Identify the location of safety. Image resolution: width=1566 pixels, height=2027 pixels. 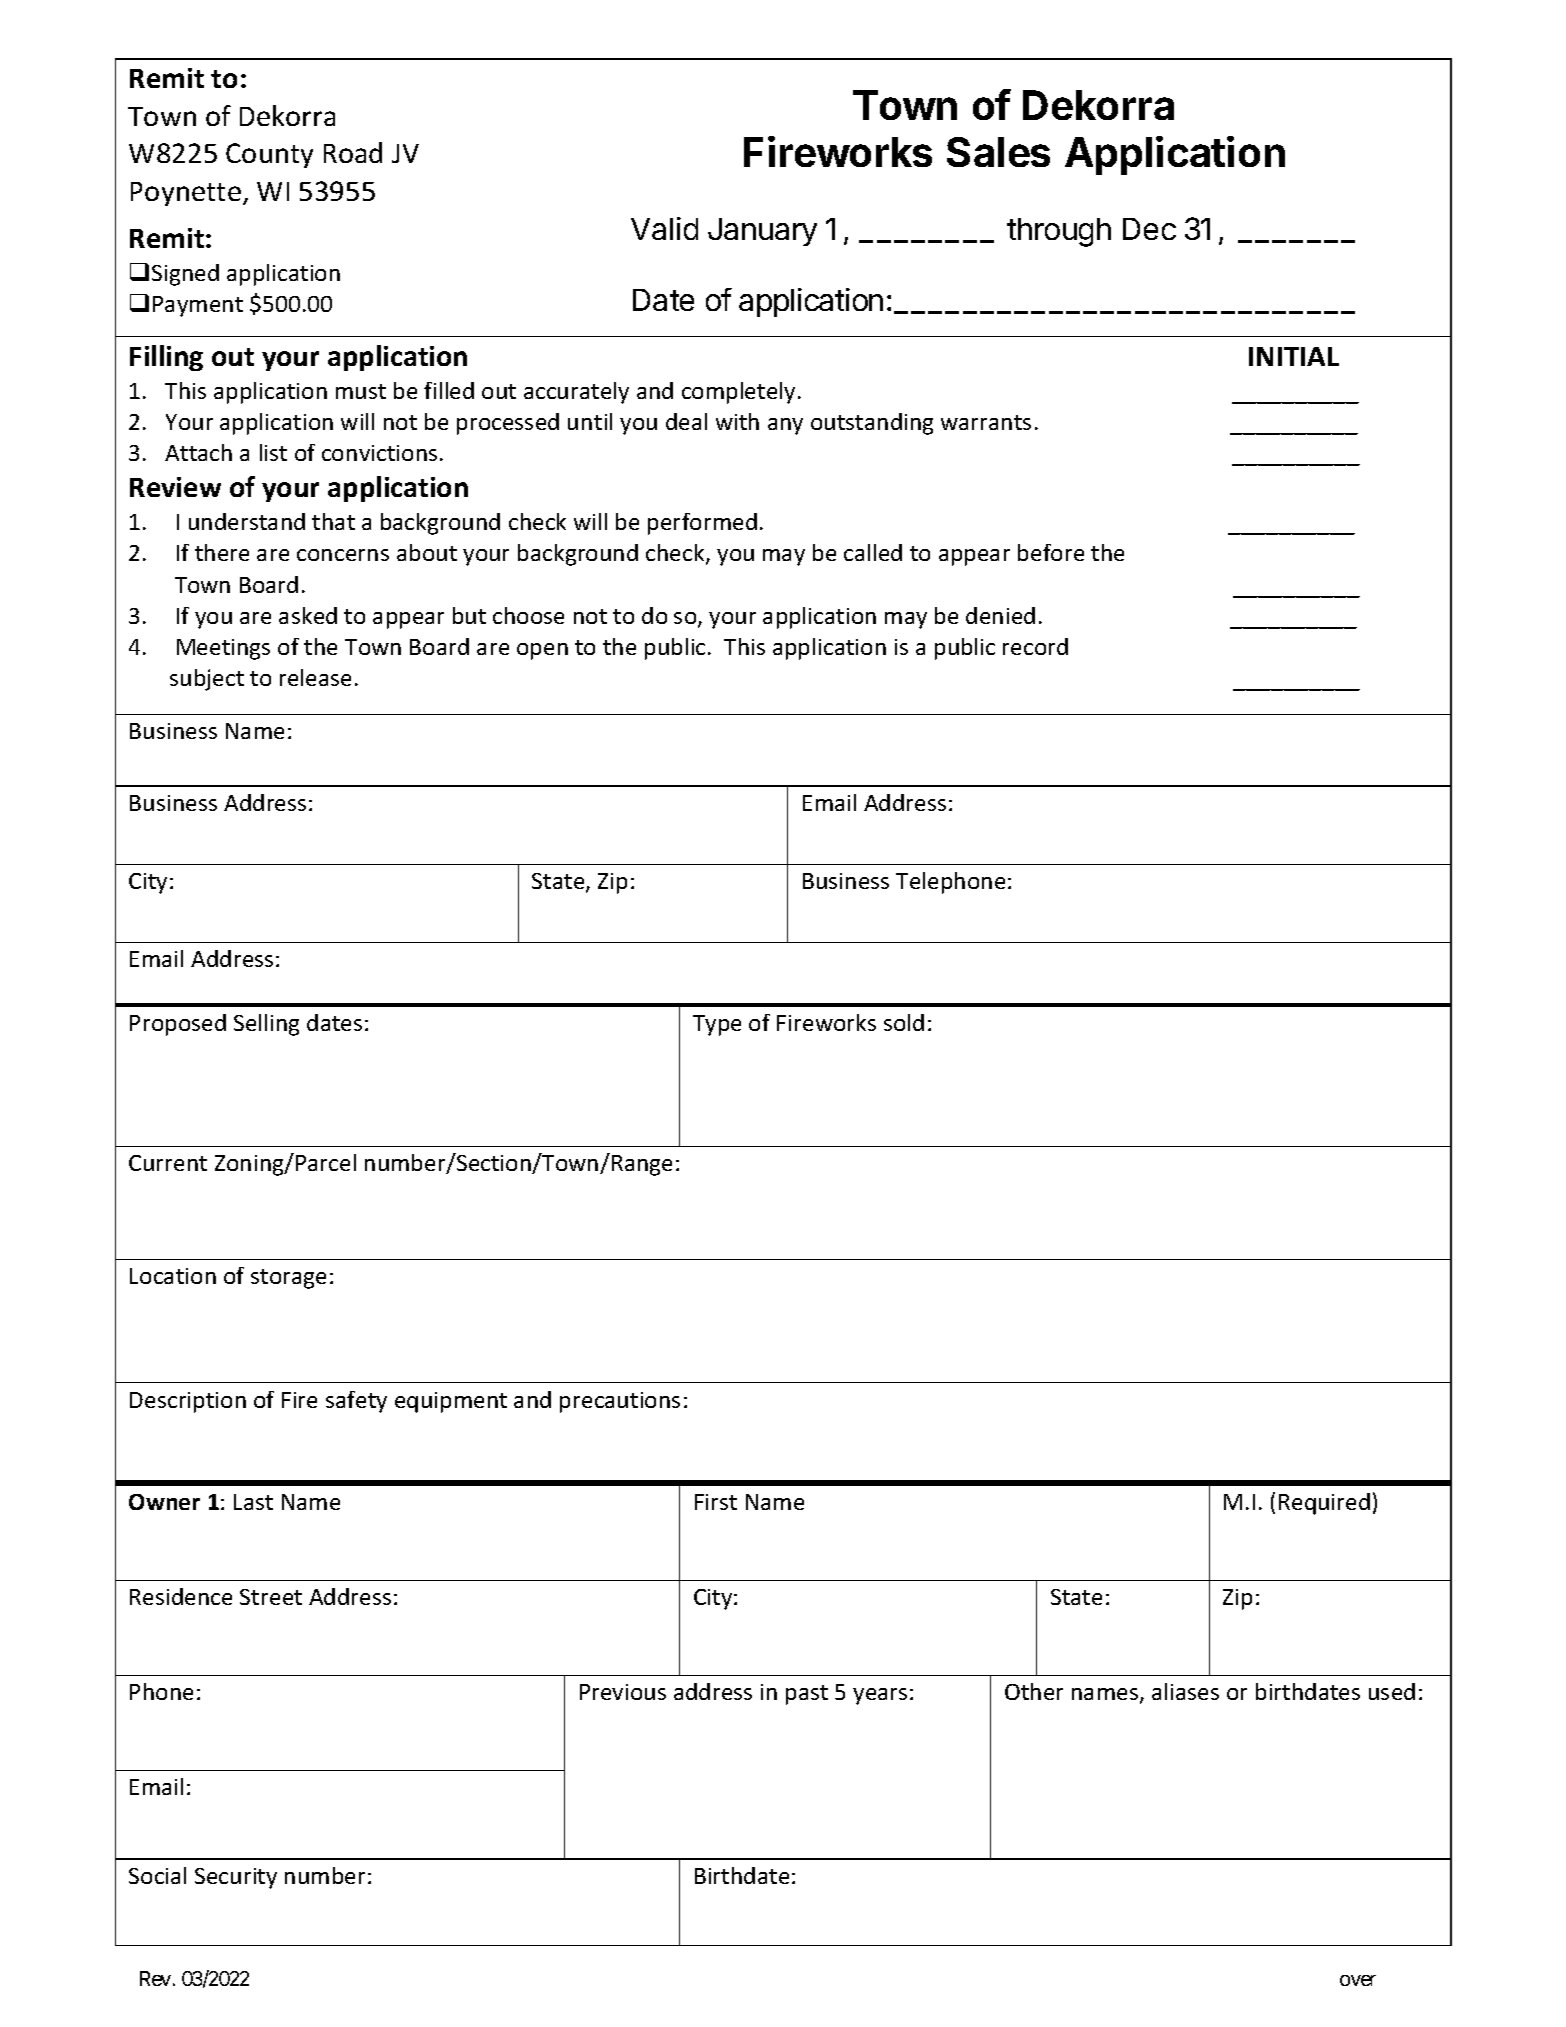
(356, 1402).
